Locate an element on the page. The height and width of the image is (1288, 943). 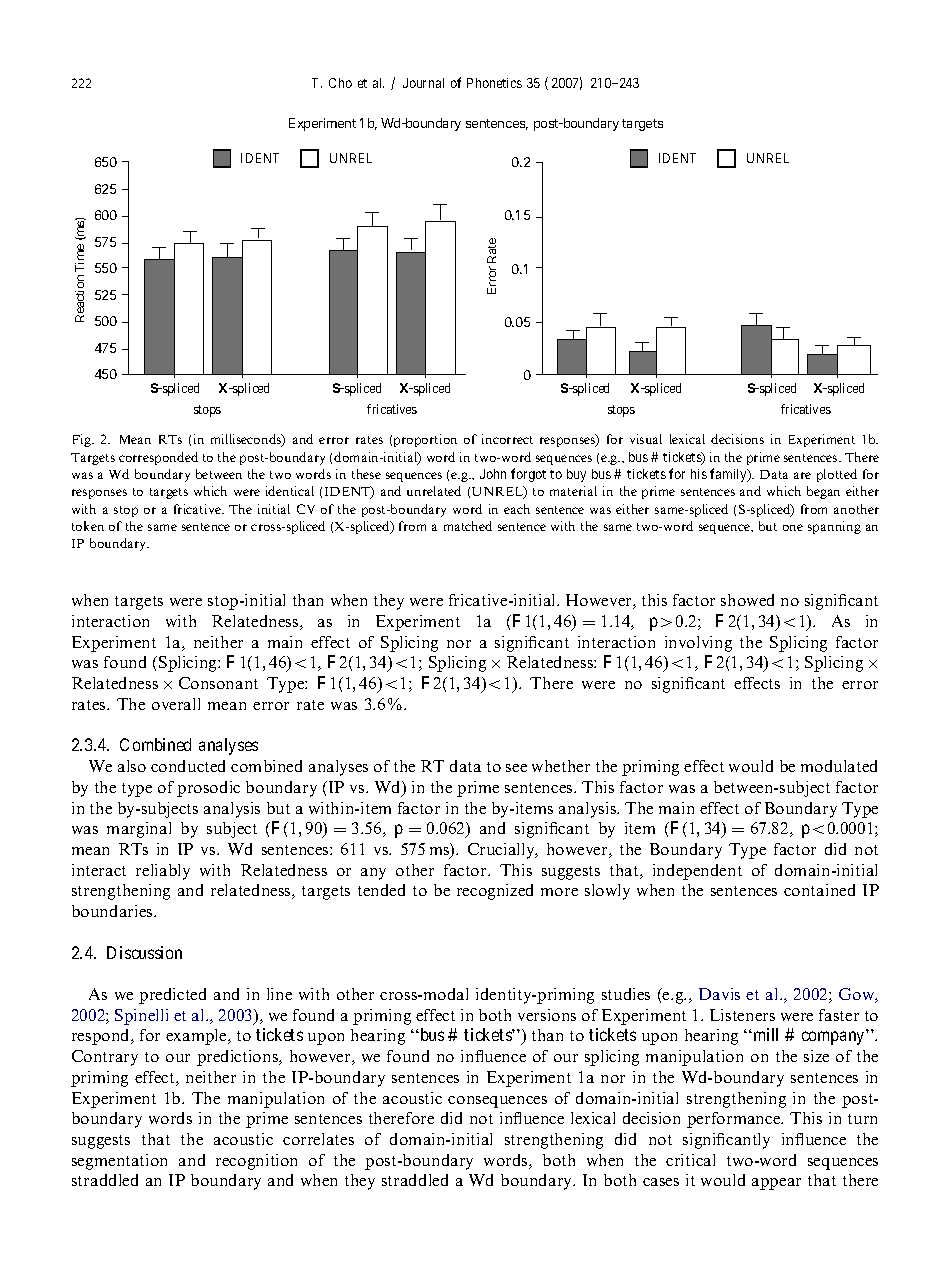
Cho is located at coordinates (340, 83).
